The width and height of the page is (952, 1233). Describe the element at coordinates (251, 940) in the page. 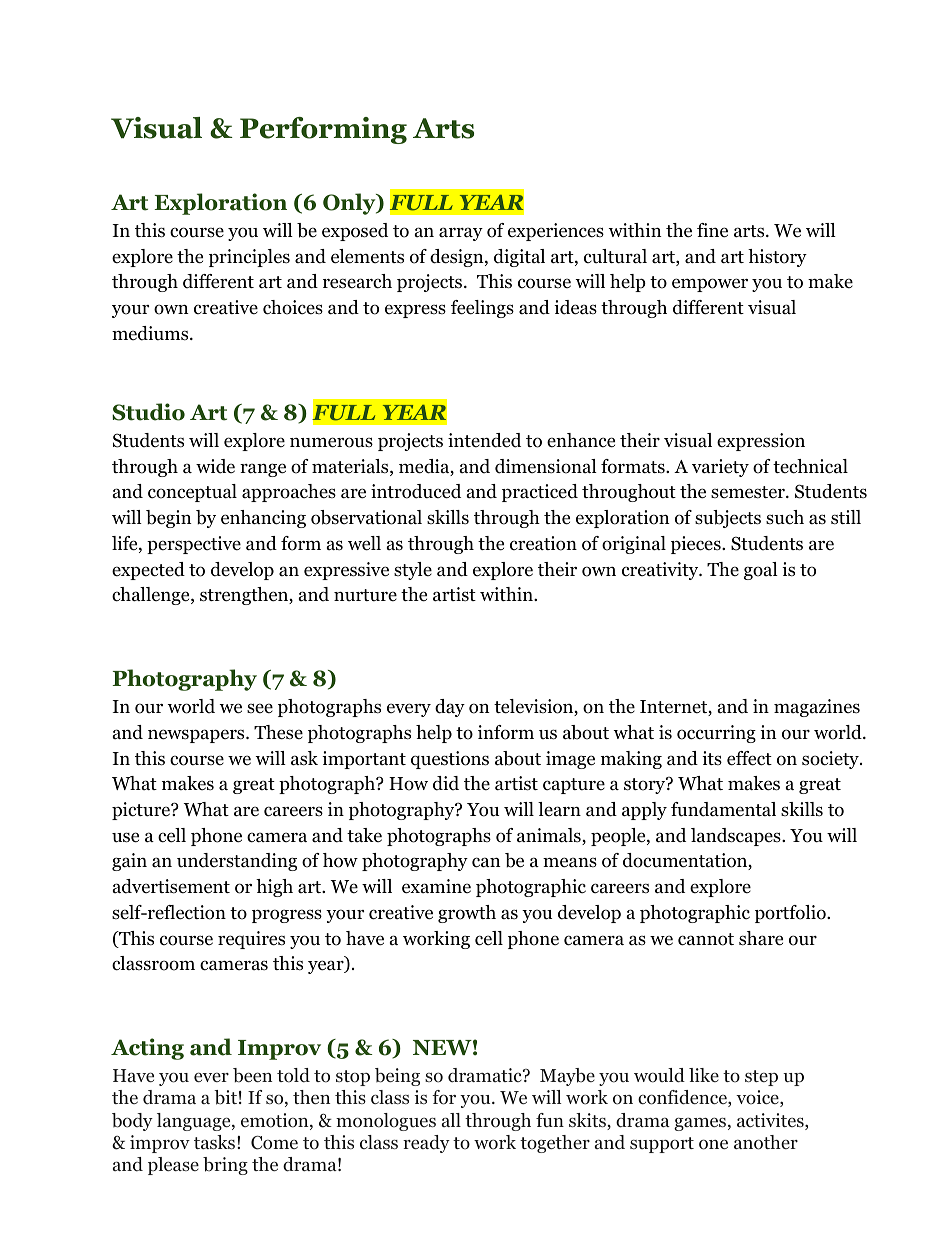

I see `requires` at that location.
